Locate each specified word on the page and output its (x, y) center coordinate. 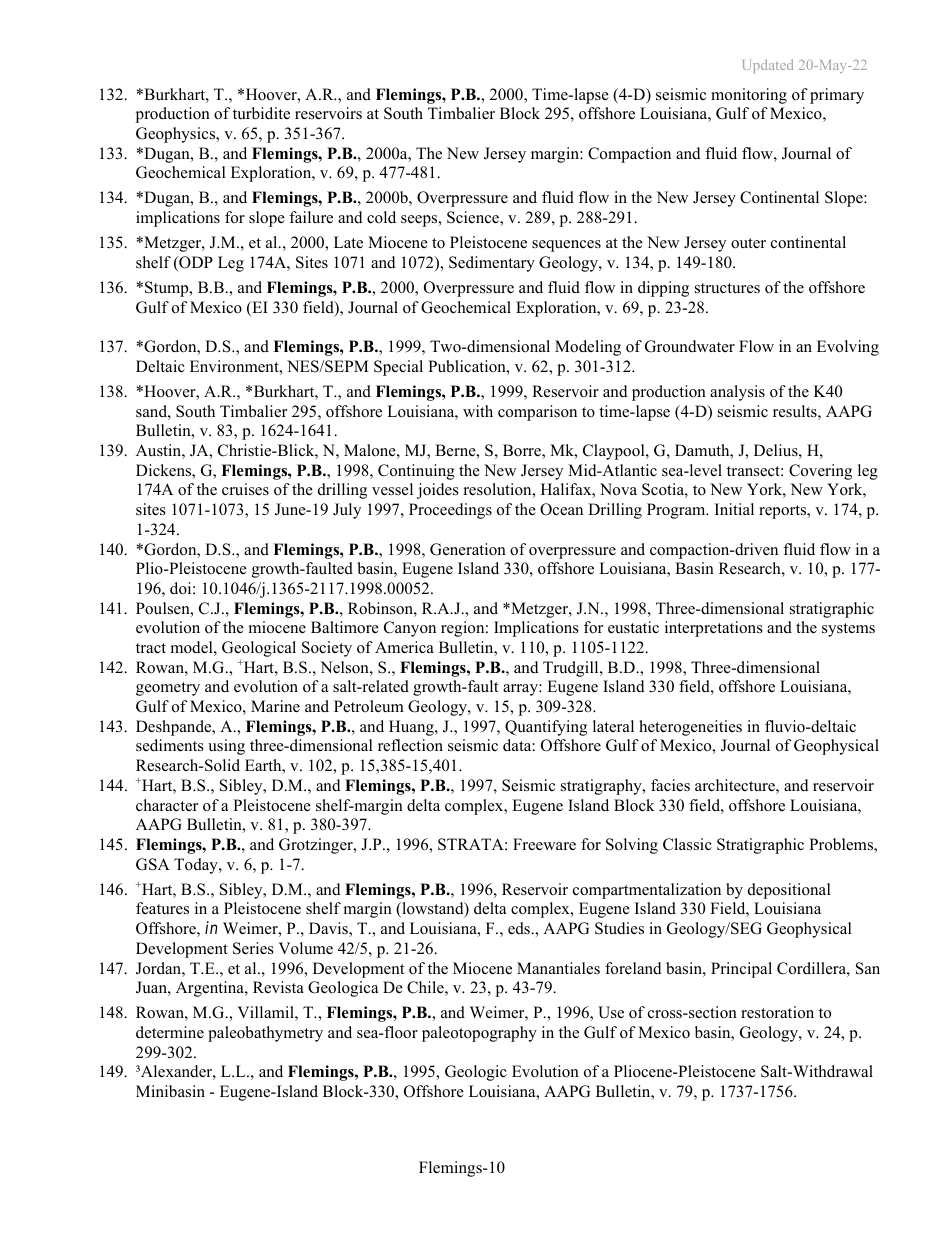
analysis (737, 393)
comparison (537, 413)
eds (520, 928)
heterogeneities (690, 728)
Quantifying (546, 728)
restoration (777, 1012)
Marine (275, 706)
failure (311, 217)
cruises (245, 489)
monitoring (749, 96)
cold (381, 217)
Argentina (211, 989)
